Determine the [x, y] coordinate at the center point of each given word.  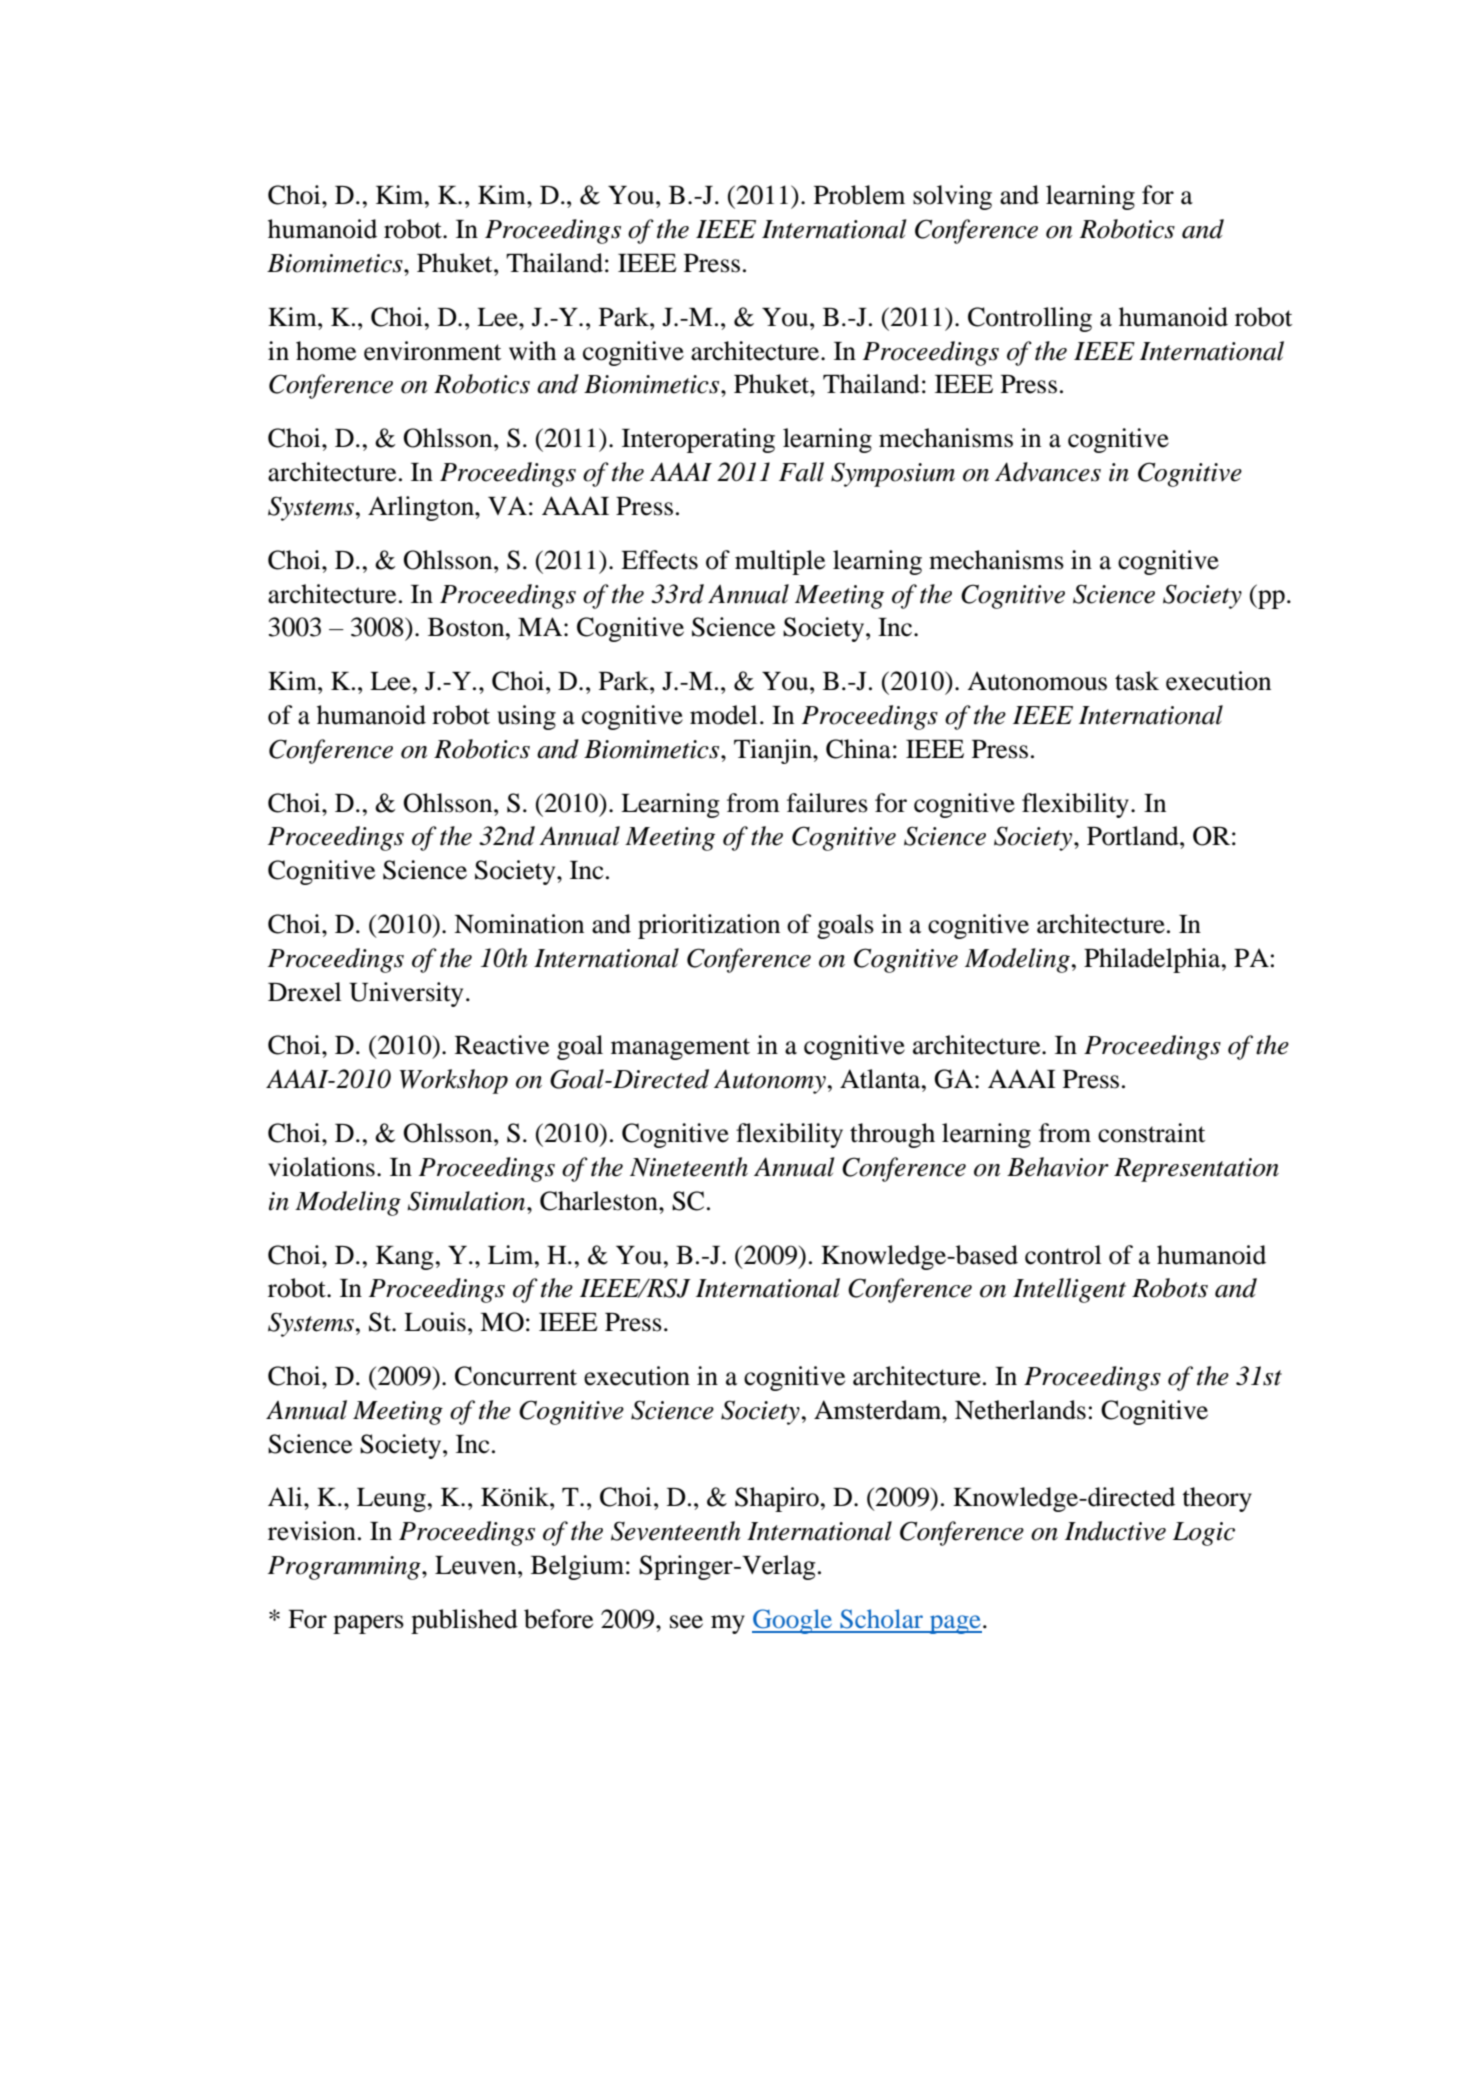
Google [793, 1621]
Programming [345, 1568]
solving [952, 197]
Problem [859, 195]
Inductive [1115, 1531]
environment [432, 351]
